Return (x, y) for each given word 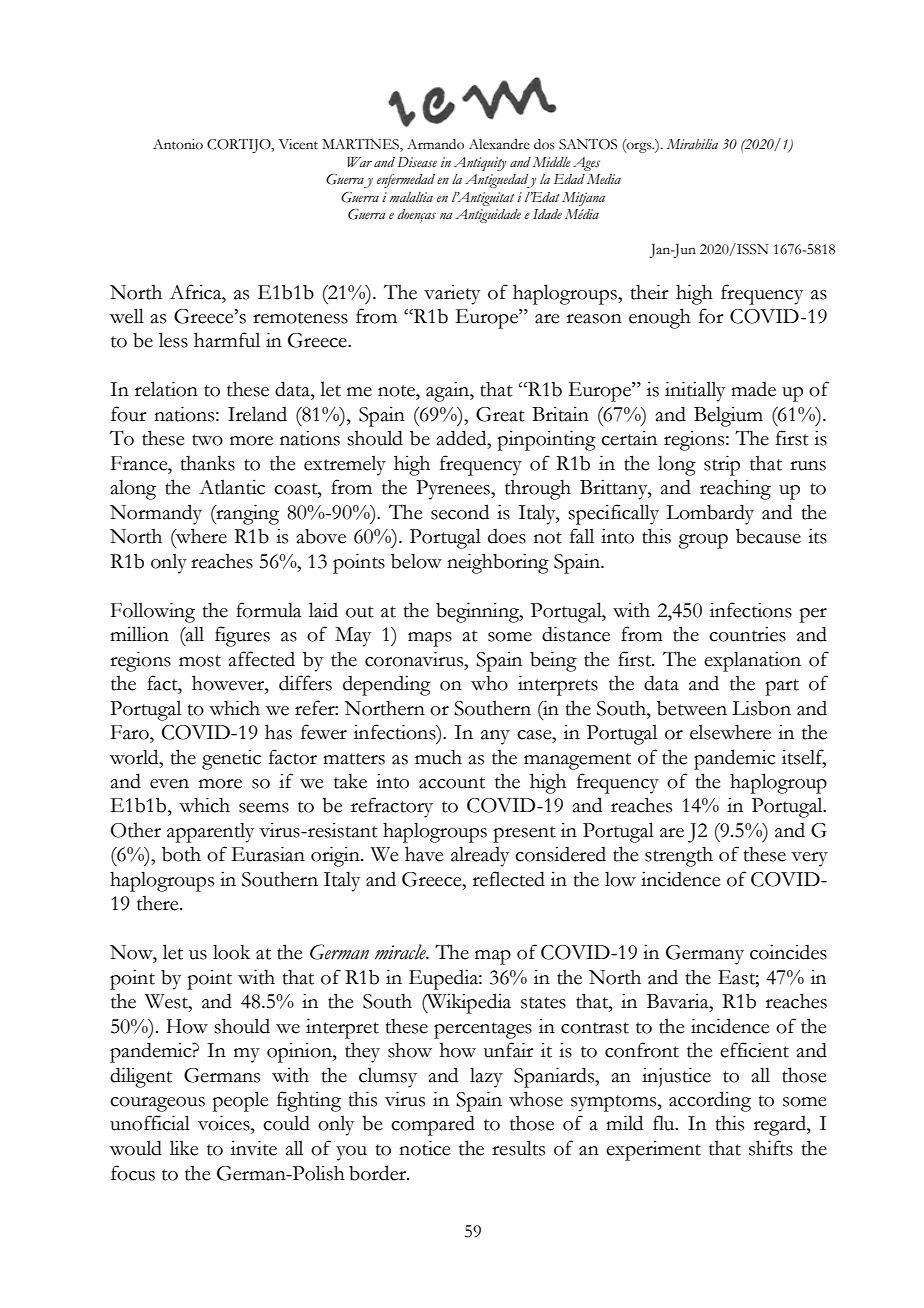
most (200, 661)
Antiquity (480, 164)
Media (604, 179)
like (184, 1148)
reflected (509, 879)
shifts (771, 1148)
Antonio (178, 144)
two (207, 440)
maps (430, 639)
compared (433, 1125)
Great (500, 414)
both (181, 854)
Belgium (728, 416)
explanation (752, 661)
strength (679, 856)
